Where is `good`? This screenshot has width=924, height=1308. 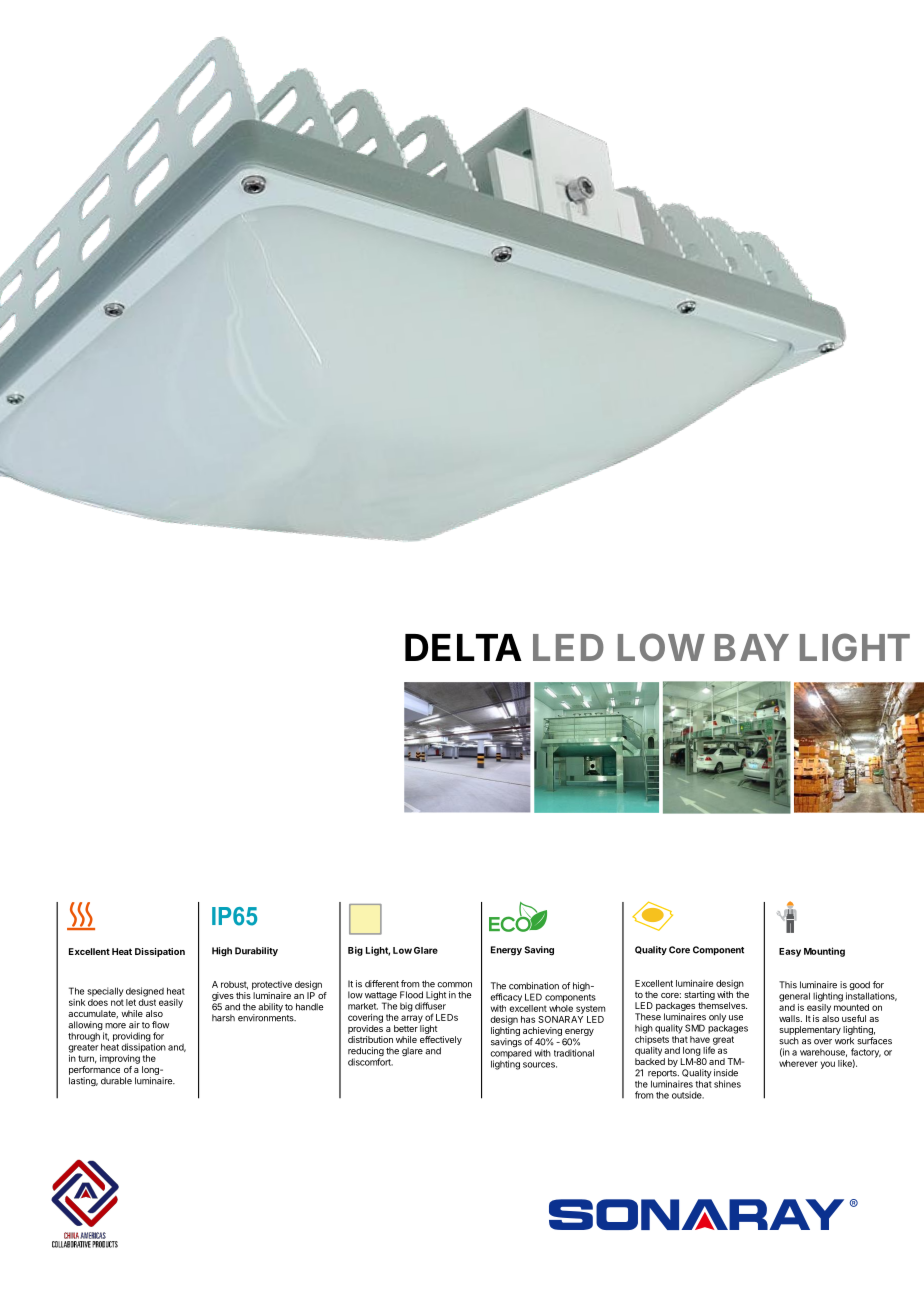
good is located at coordinates (859, 987).
